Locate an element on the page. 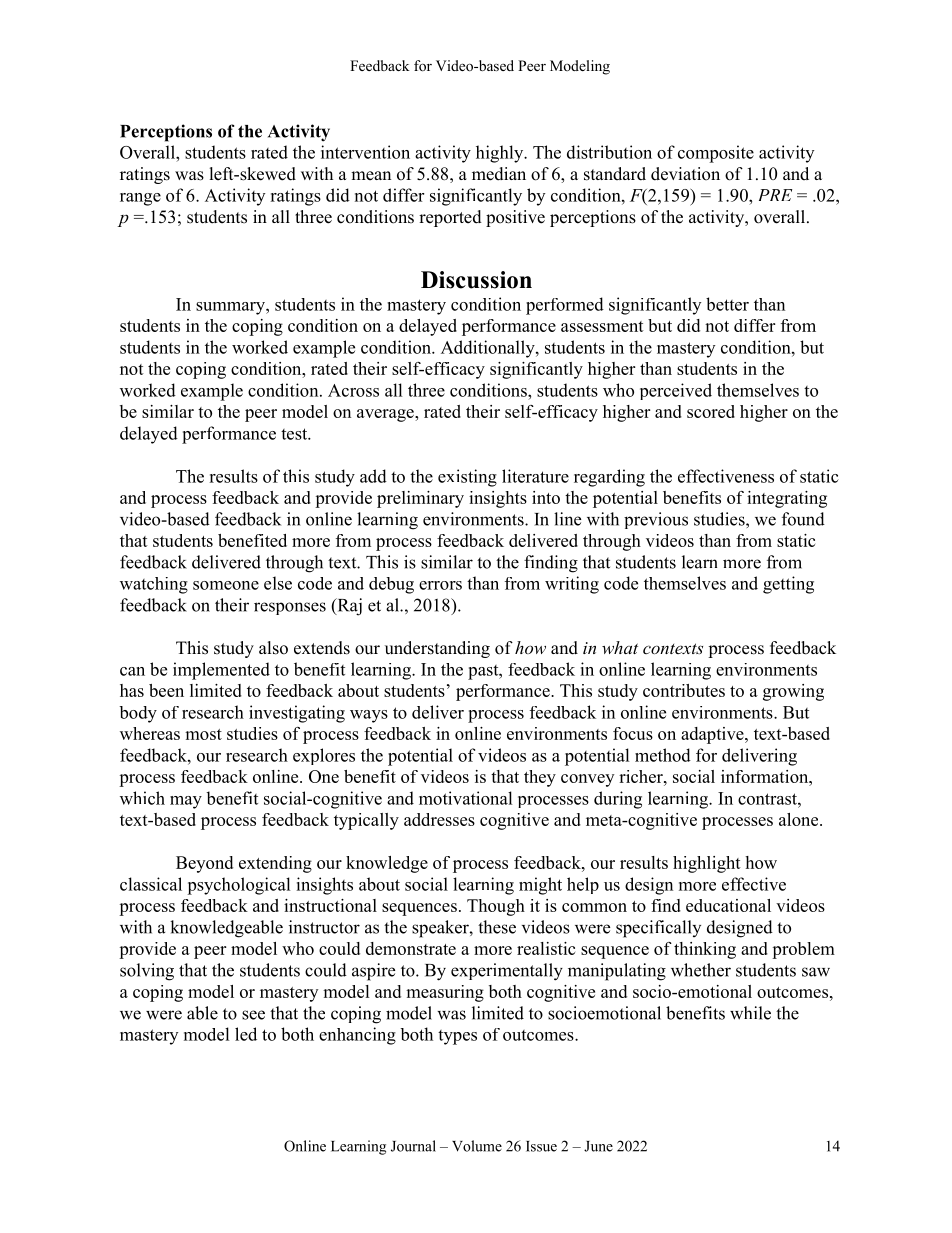 The width and height of the document is (952, 1233). implemented is located at coordinates (221, 671).
